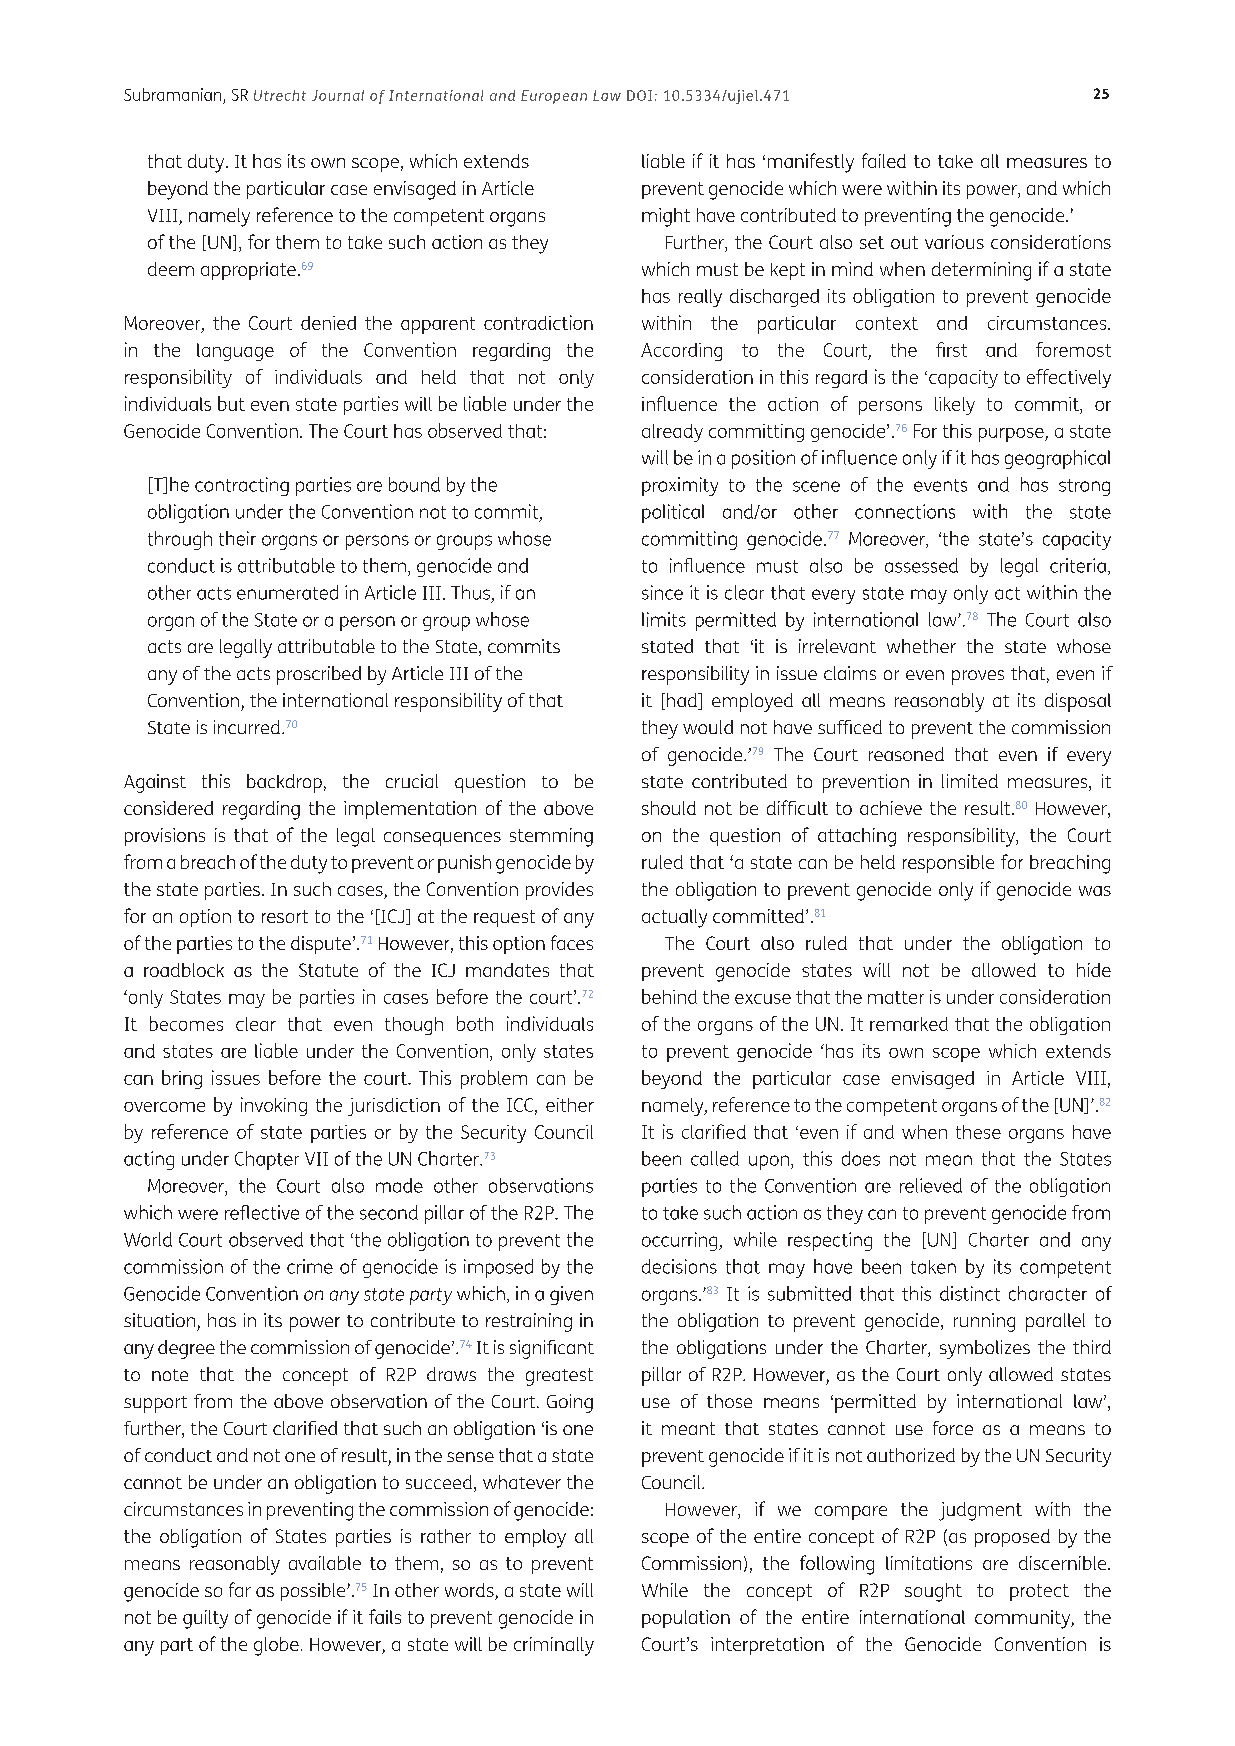 The width and height of the page is (1235, 1746). Describe the element at coordinates (280, 95) in the page. I see `Utrecht` at that location.
